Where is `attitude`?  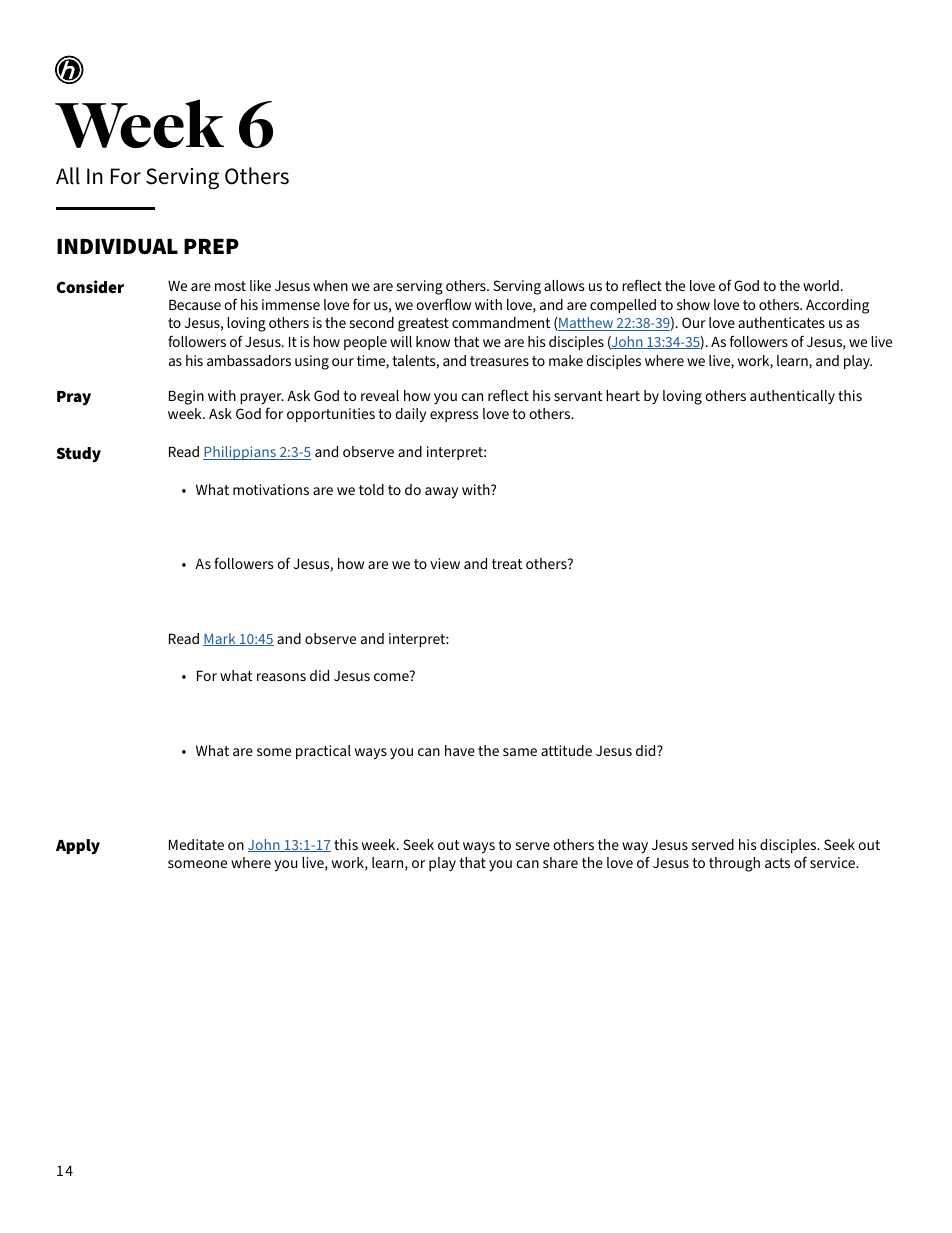
attitude is located at coordinates (566, 750).
